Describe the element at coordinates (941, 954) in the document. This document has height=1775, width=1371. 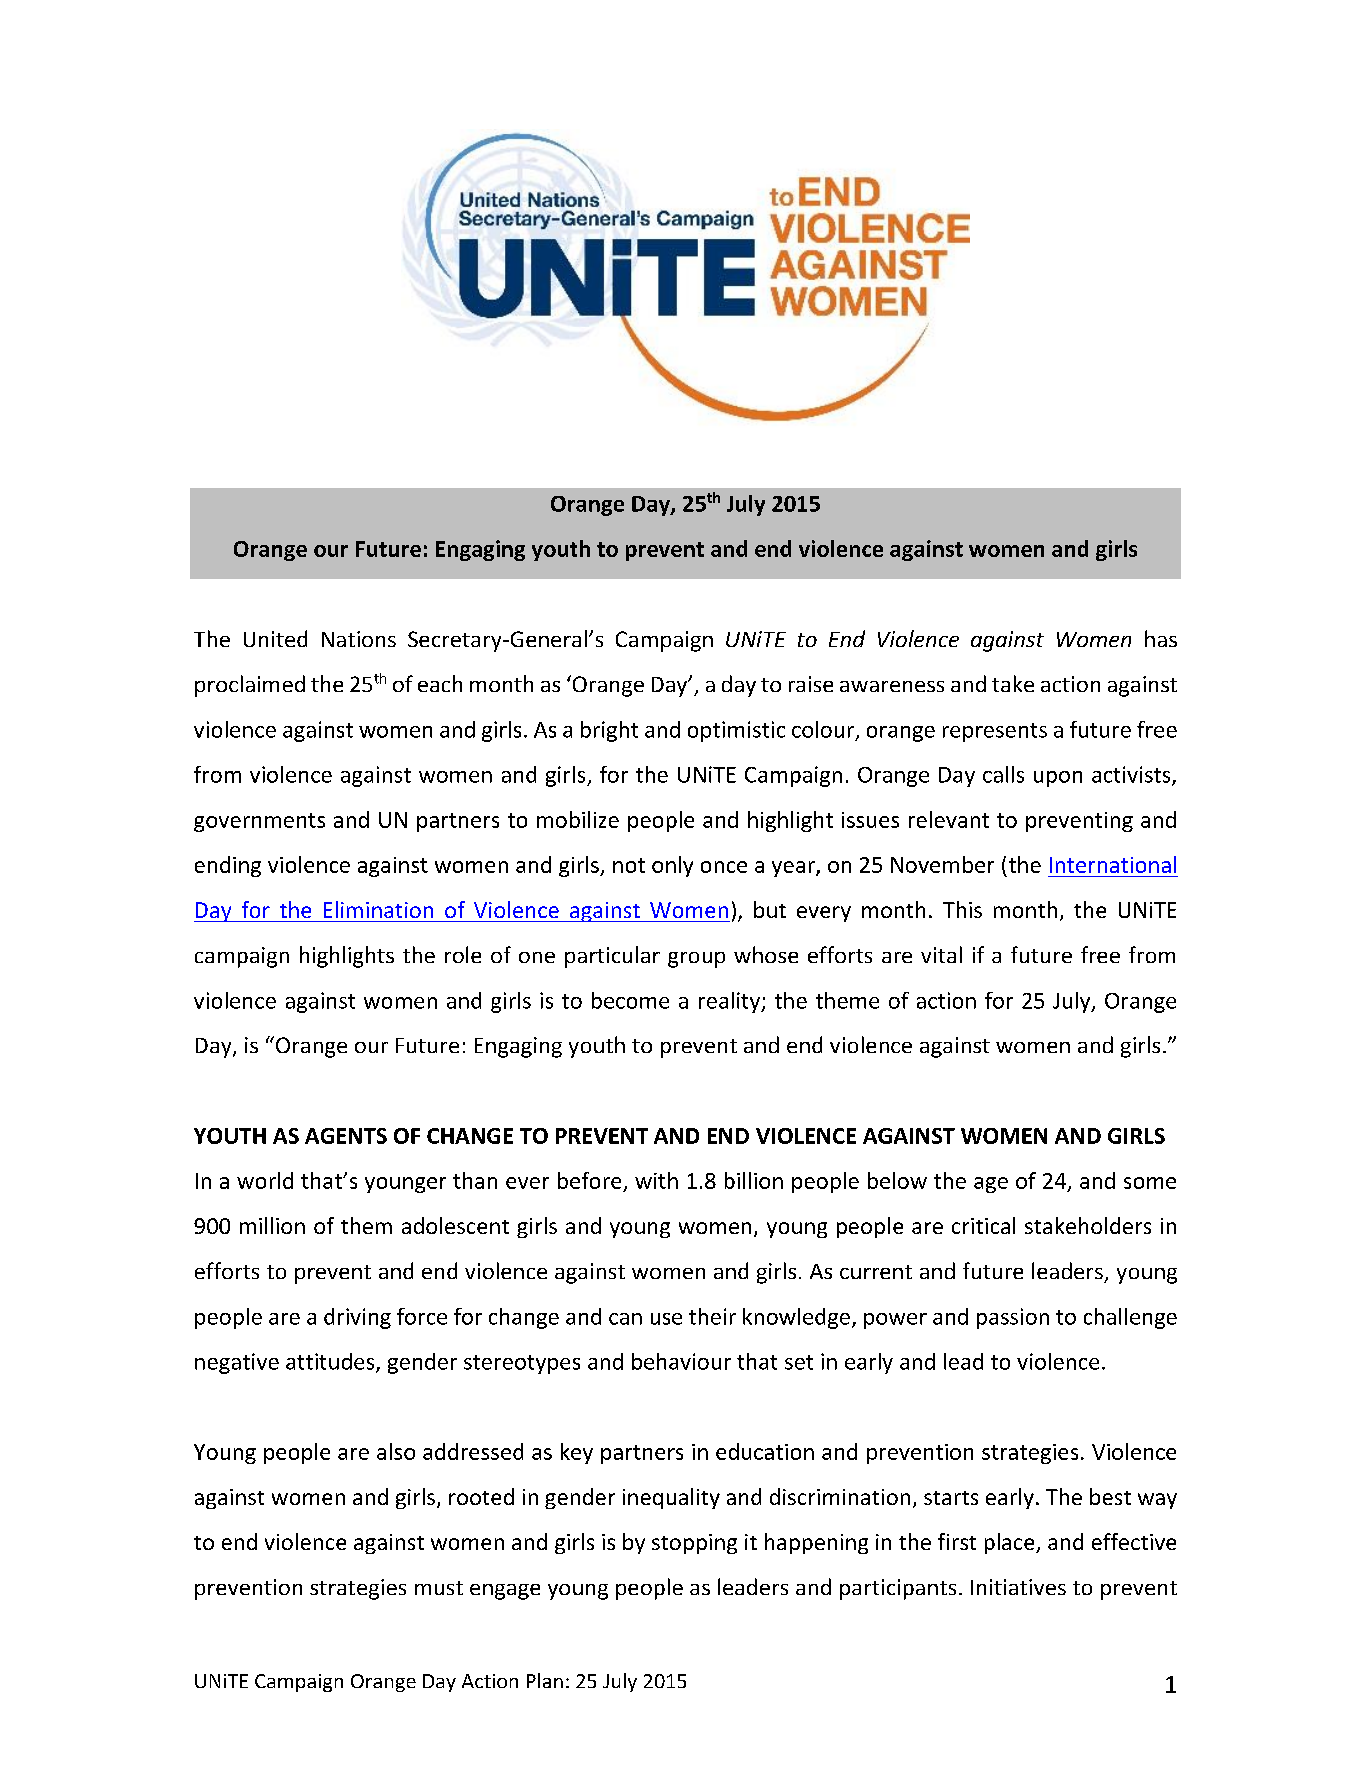
I see `vital` at that location.
